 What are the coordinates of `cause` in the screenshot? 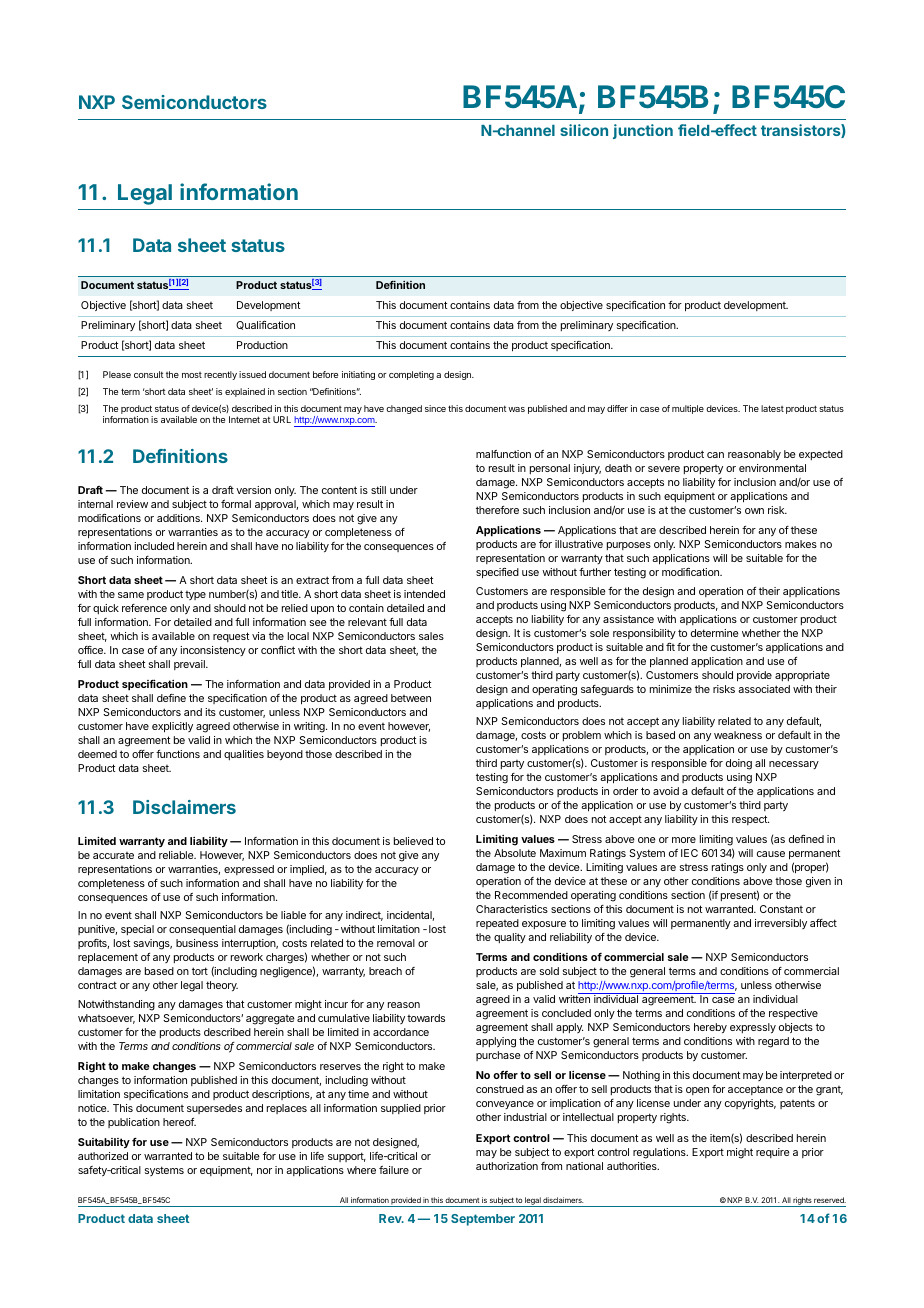 It's located at (771, 854).
